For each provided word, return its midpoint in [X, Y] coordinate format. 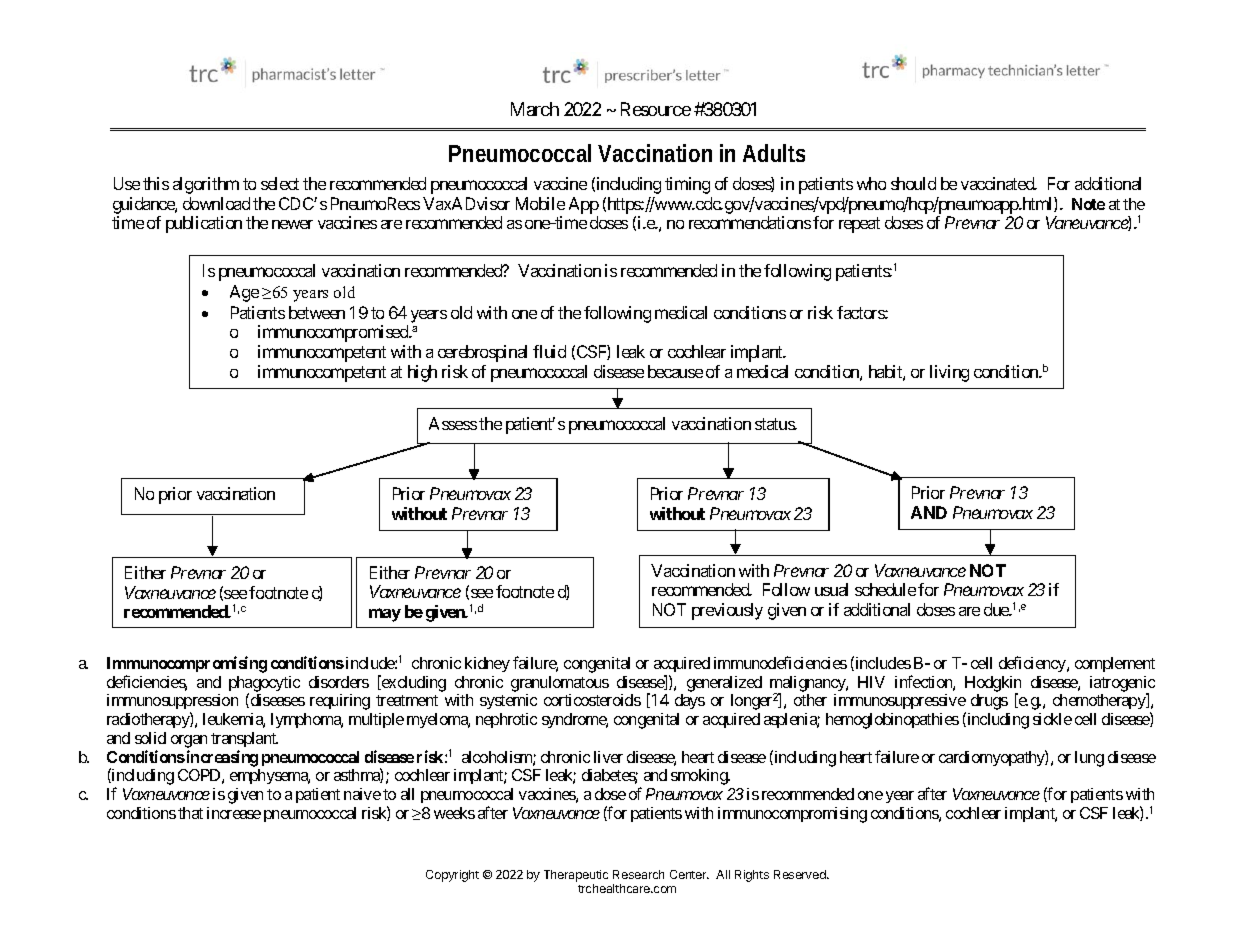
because [675, 371]
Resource [656, 109]
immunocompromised [334, 333]
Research [638, 874]
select [280, 183]
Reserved [801, 874]
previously [727, 611]
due [997, 609]
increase [234, 813]
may [385, 615]
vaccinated [998, 183]
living [949, 373]
